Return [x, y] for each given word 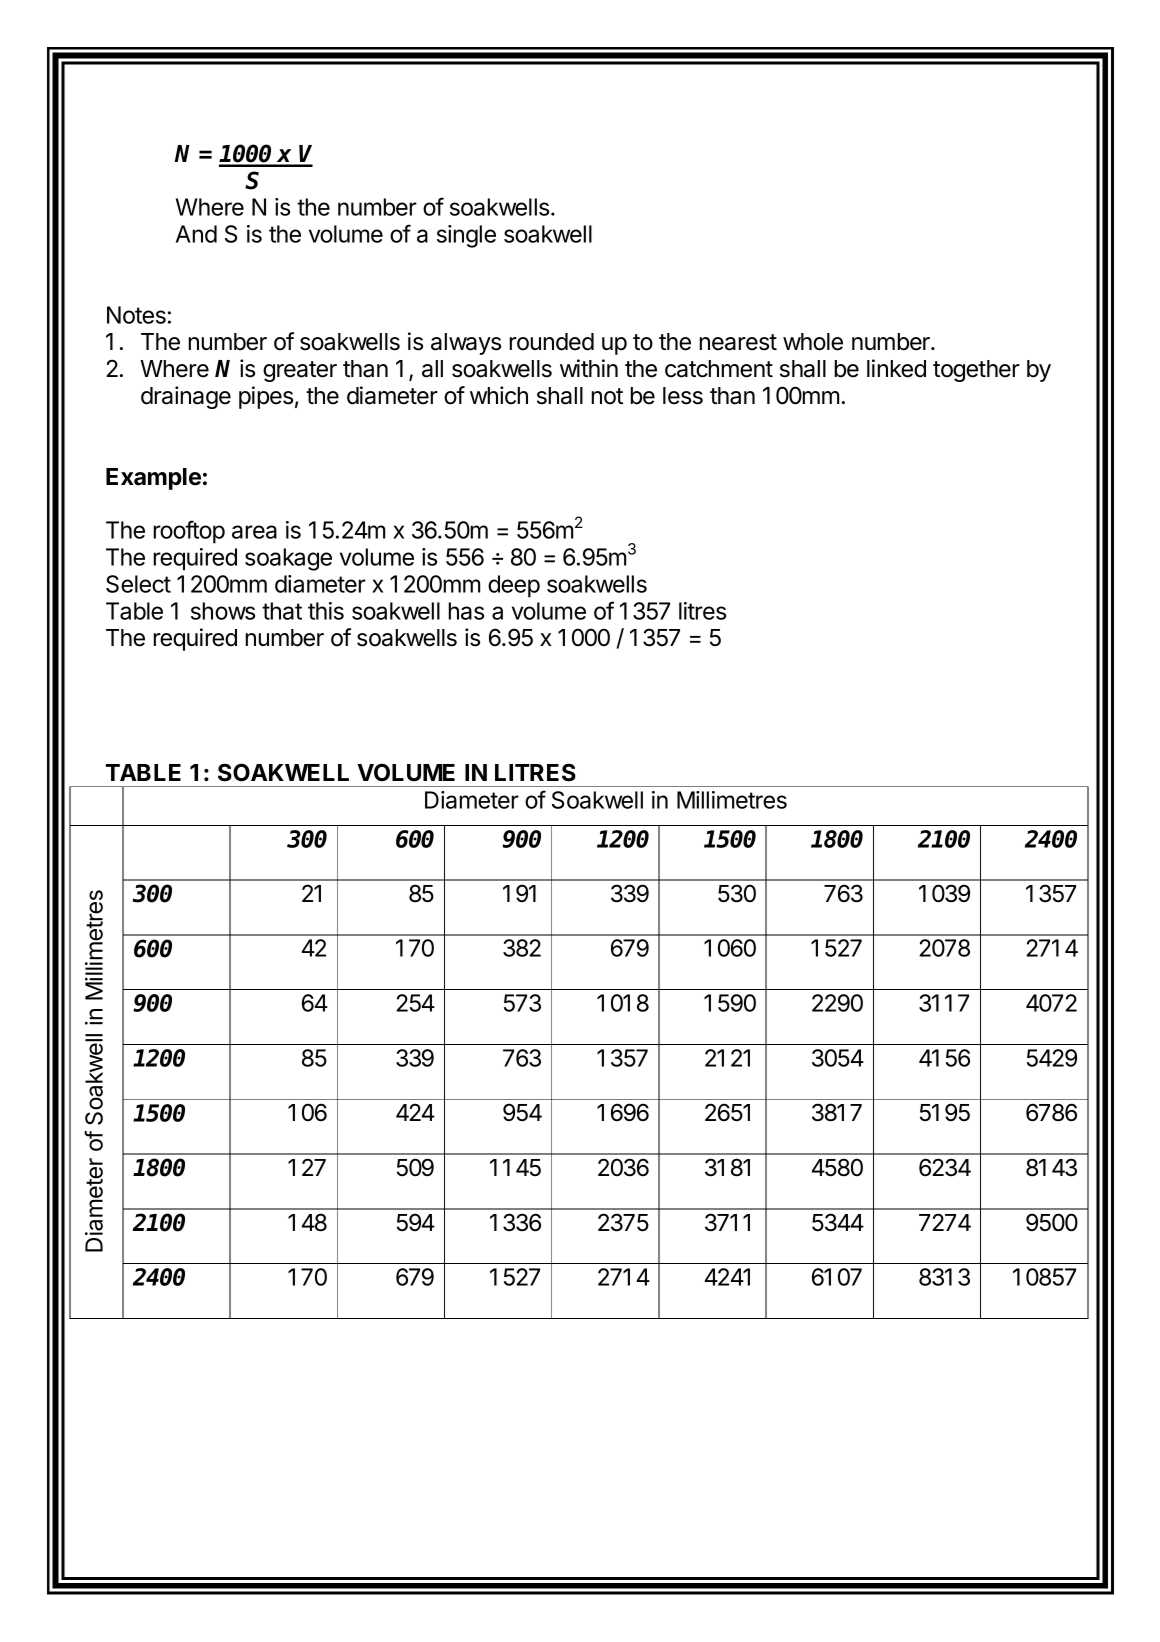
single [466, 236]
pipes [266, 397]
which [499, 395]
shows [223, 611]
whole [813, 342]
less [683, 396]
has [466, 611]
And [196, 234]
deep [514, 586]
